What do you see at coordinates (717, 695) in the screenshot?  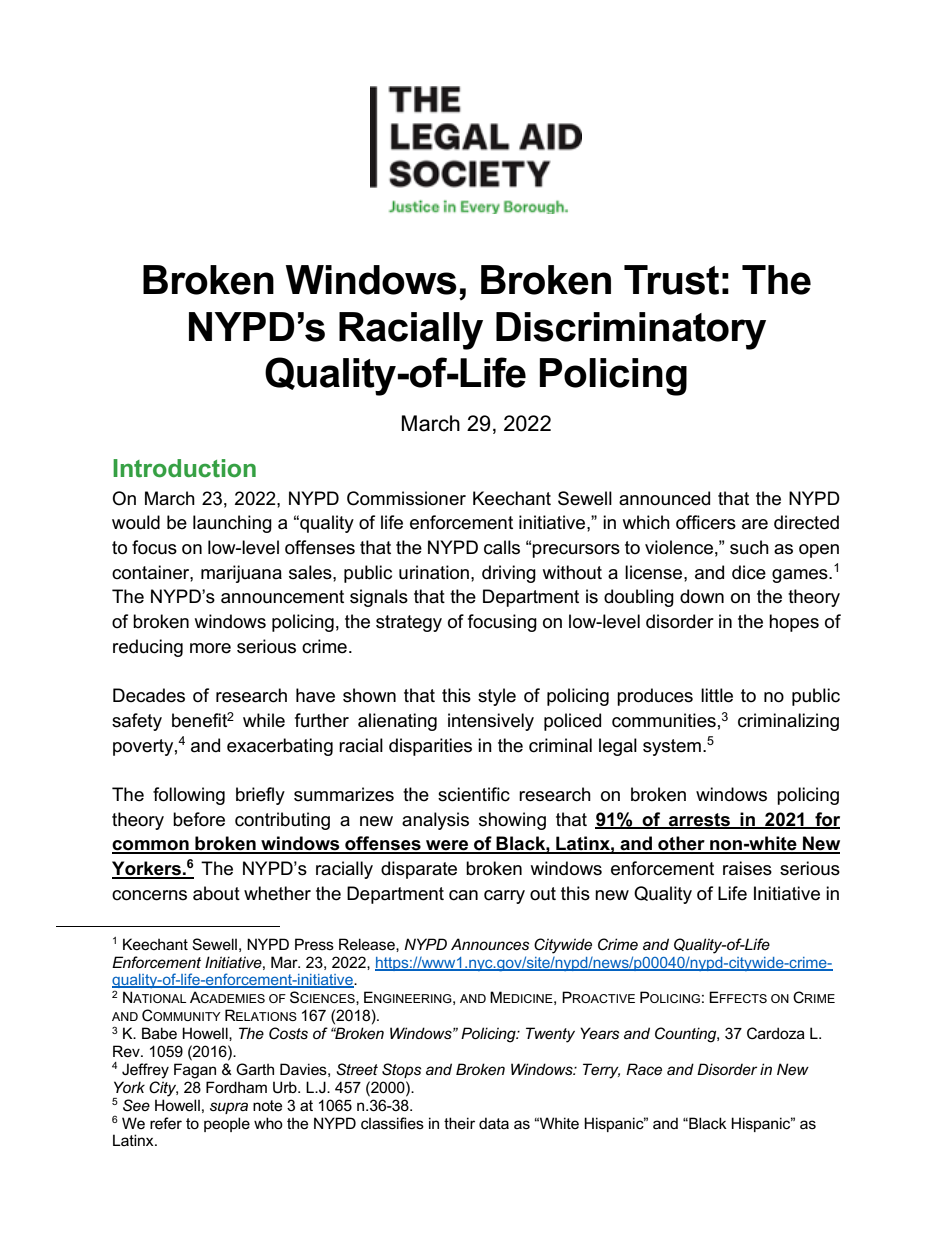 I see `little` at bounding box center [717, 695].
